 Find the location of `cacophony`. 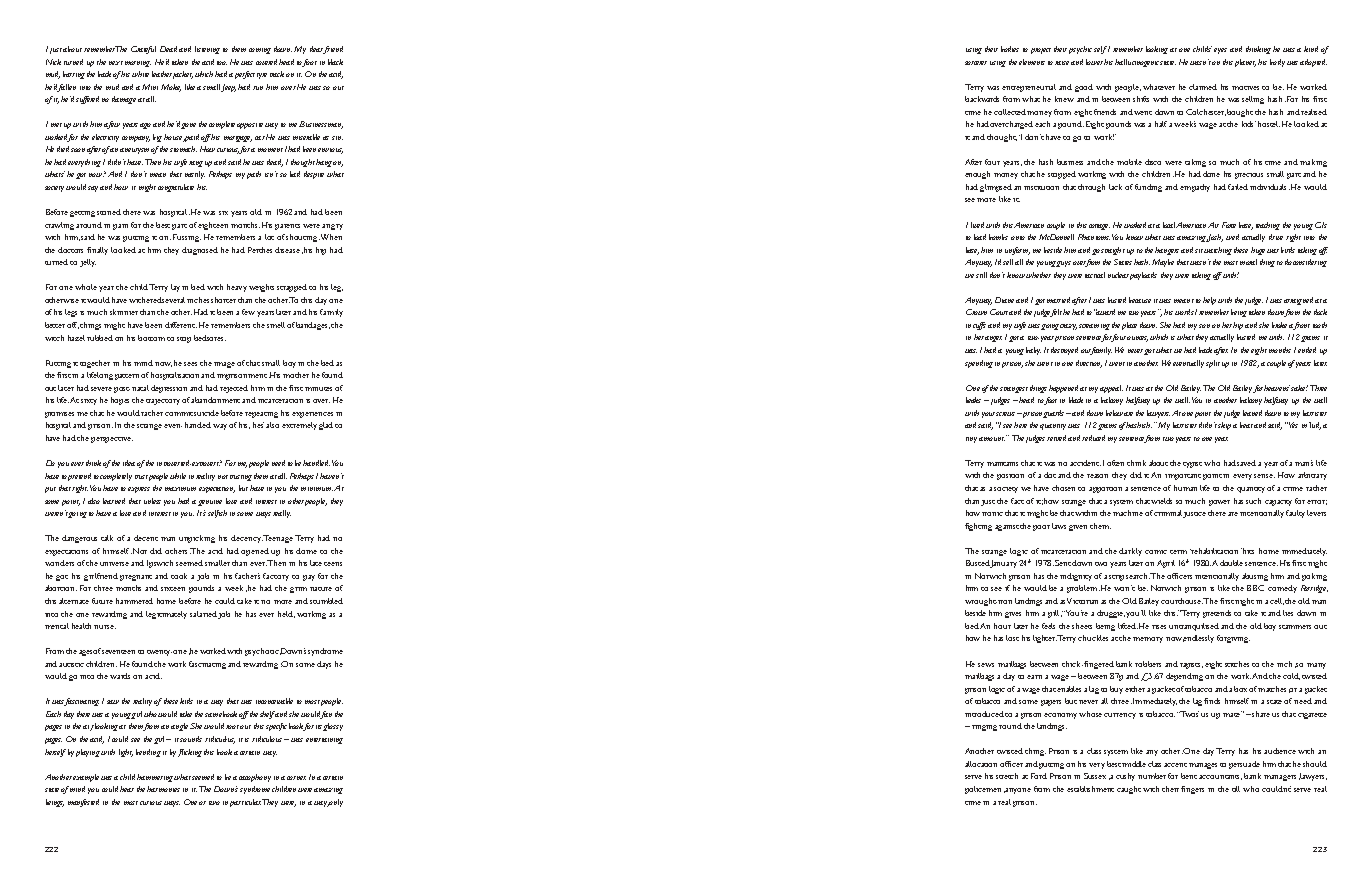

cacophony is located at coordinates (255, 778).
